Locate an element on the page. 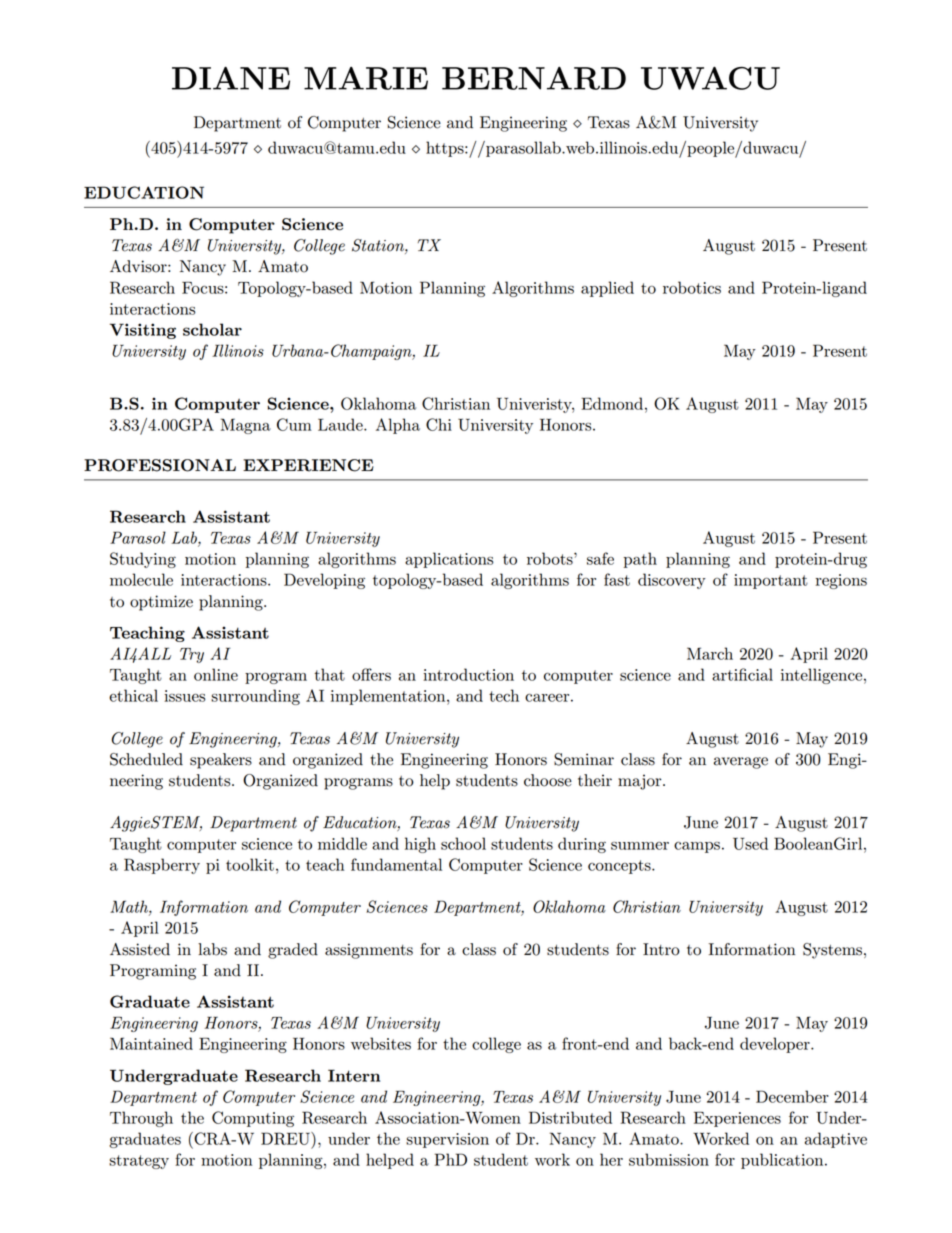 The image size is (952, 1233). average is located at coordinates (741, 763).
